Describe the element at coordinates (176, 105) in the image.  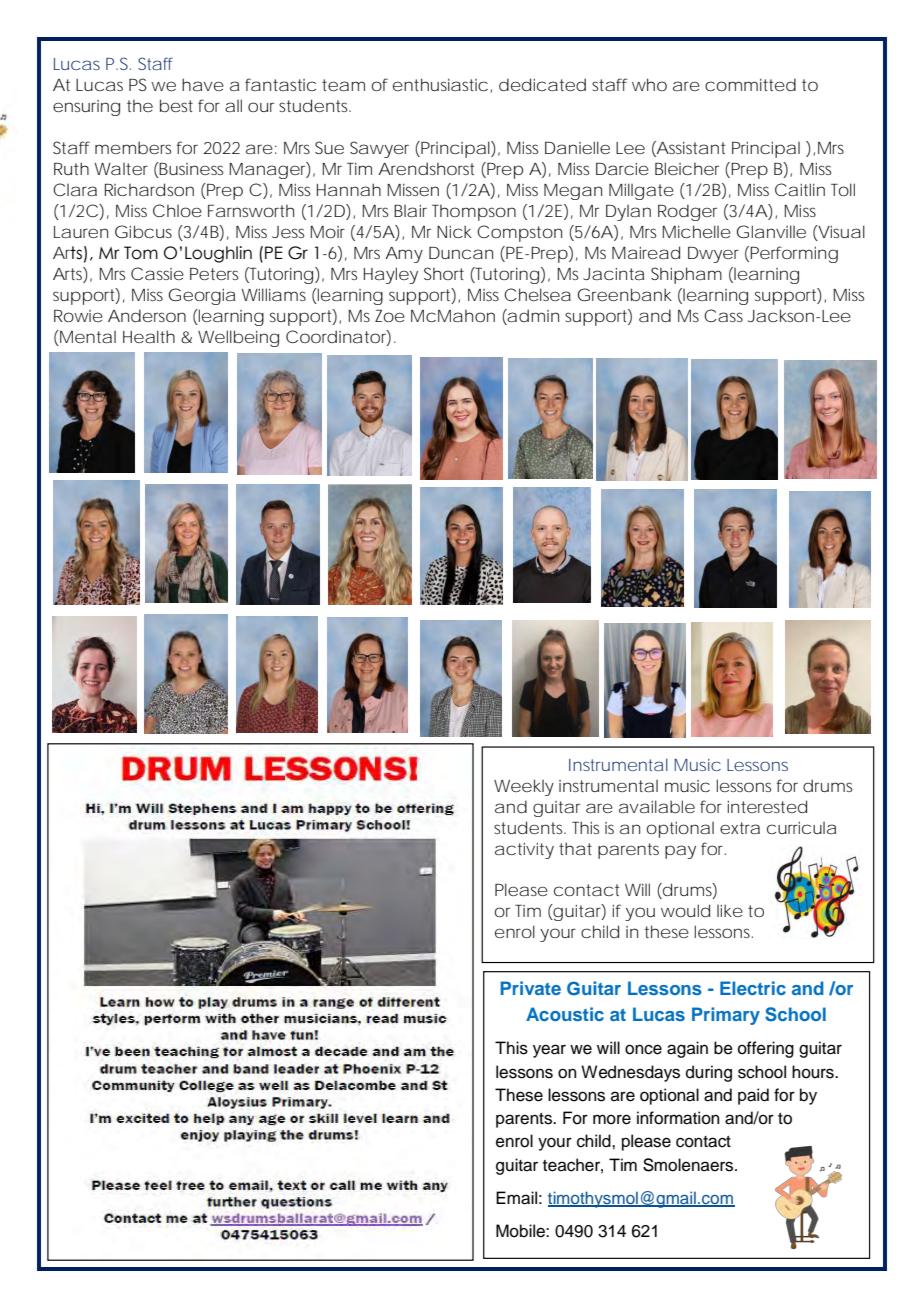
I see `best` at that location.
